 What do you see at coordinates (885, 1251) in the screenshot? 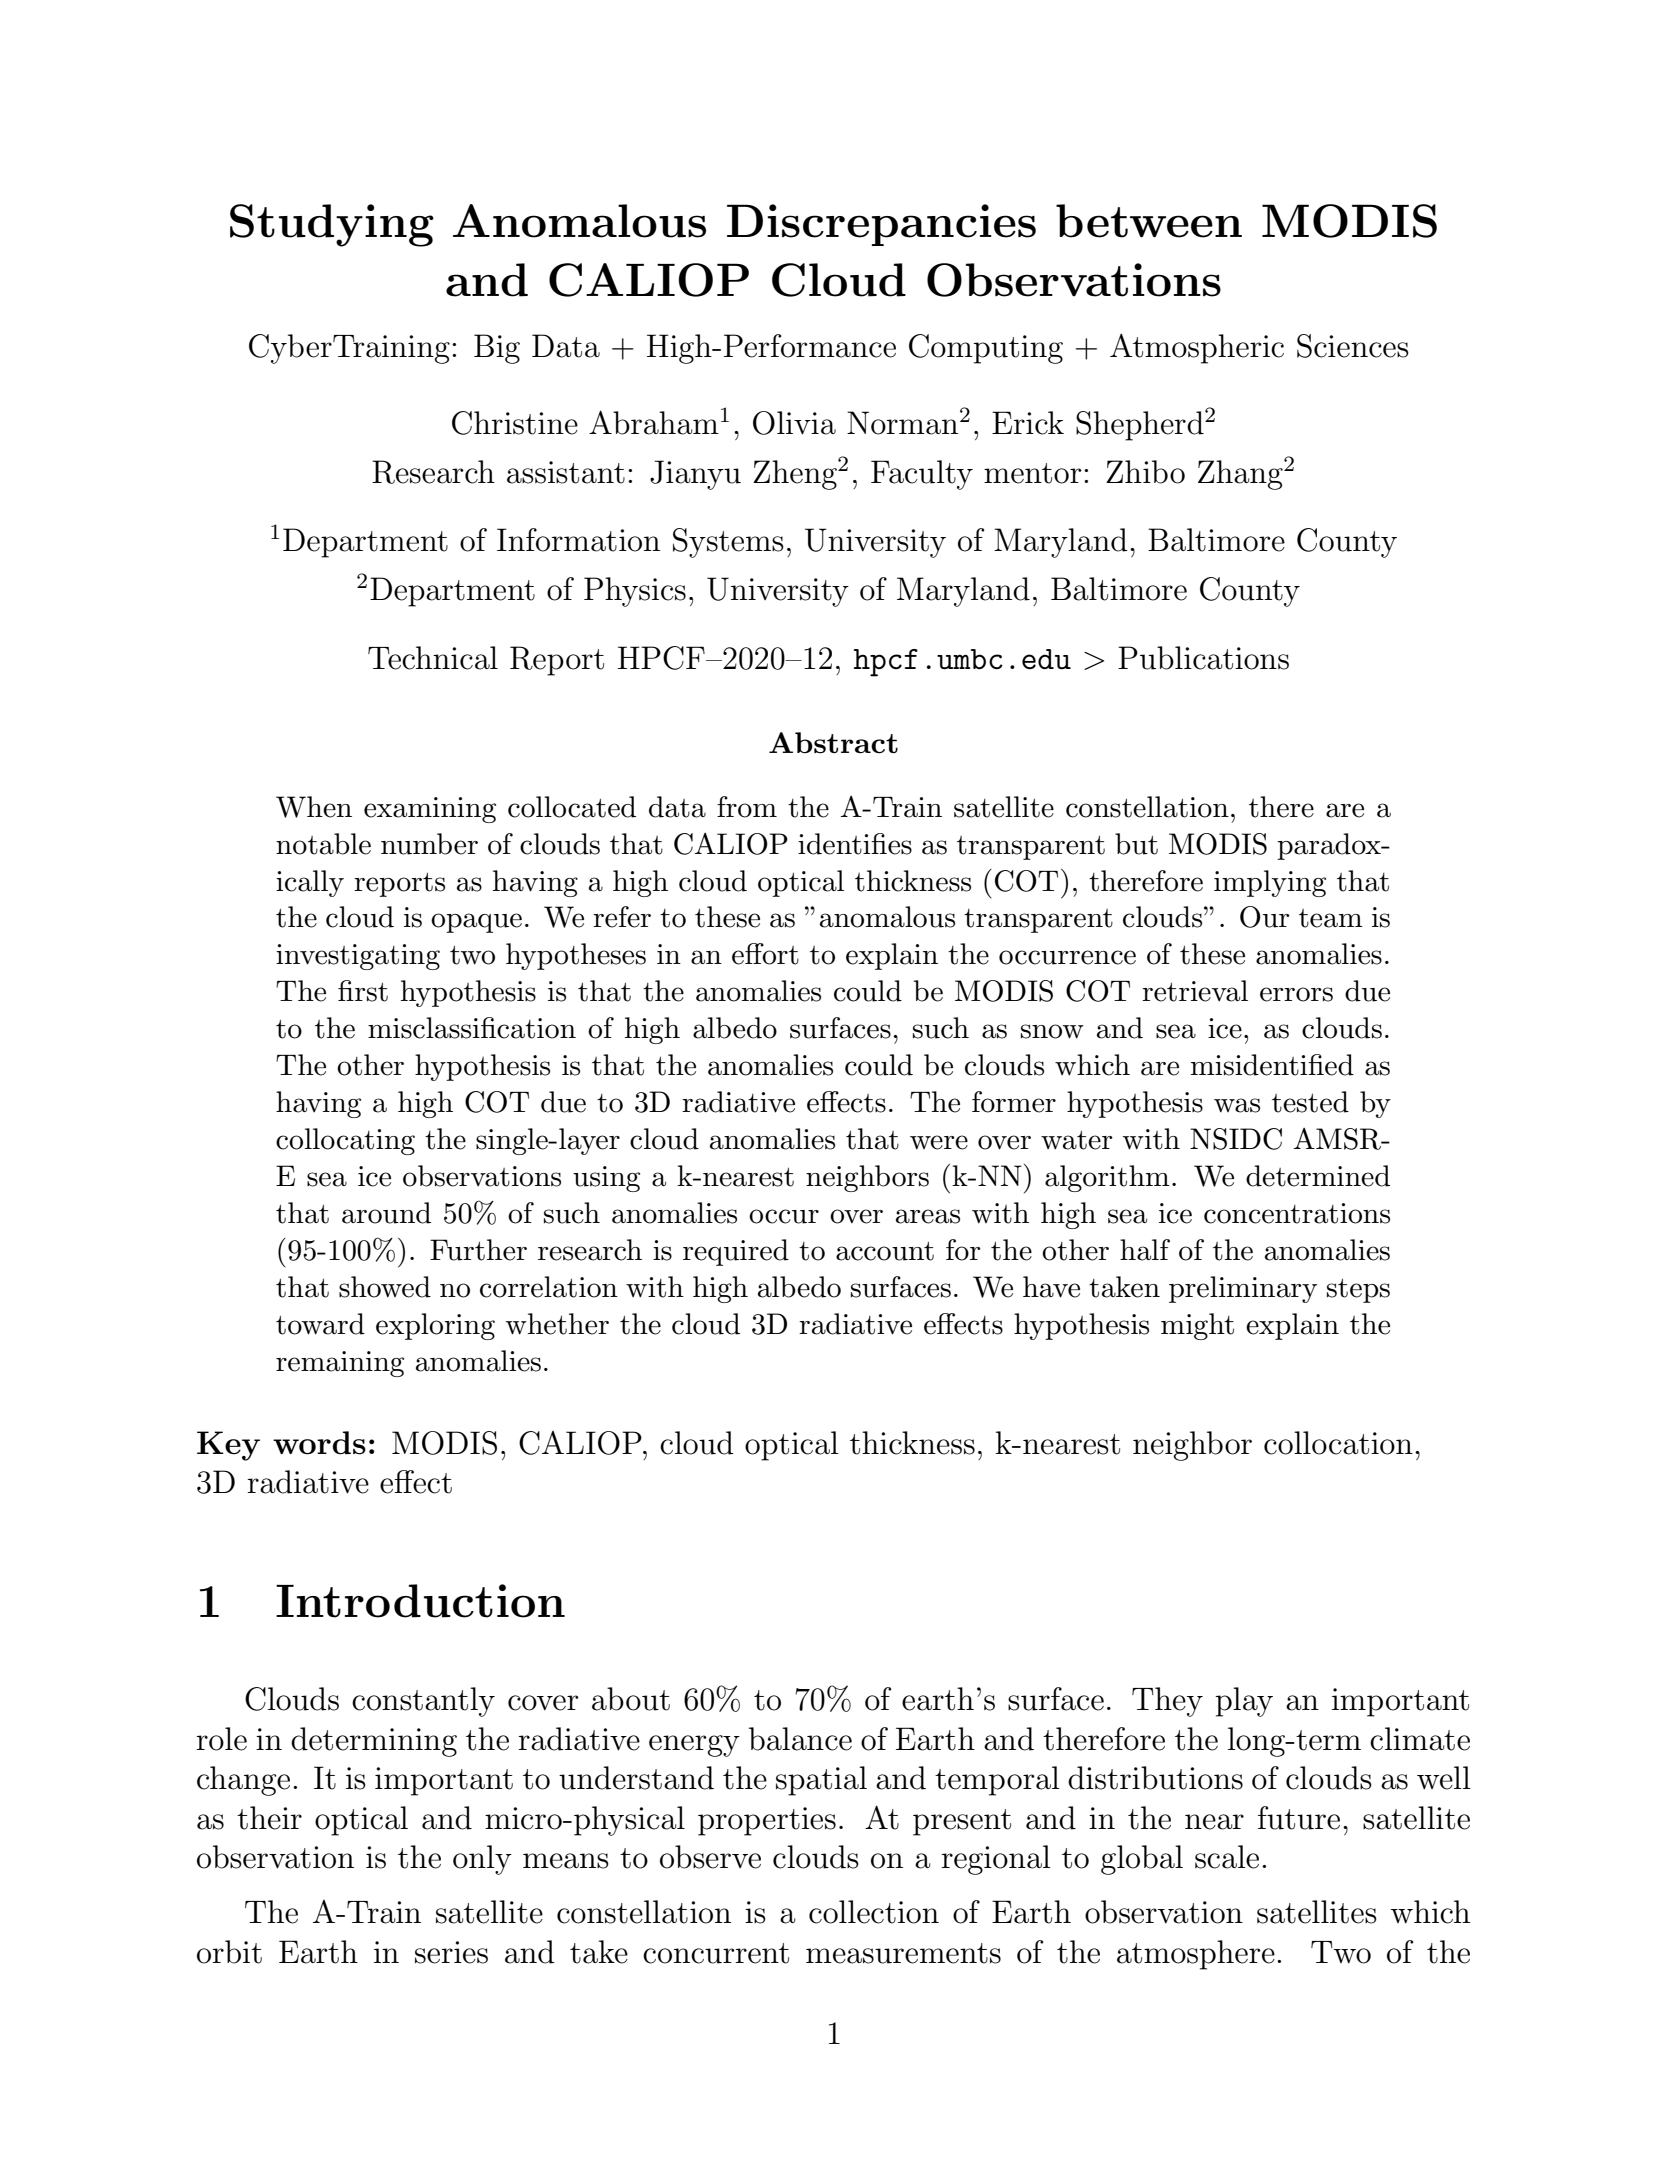
I see `account` at bounding box center [885, 1251].
